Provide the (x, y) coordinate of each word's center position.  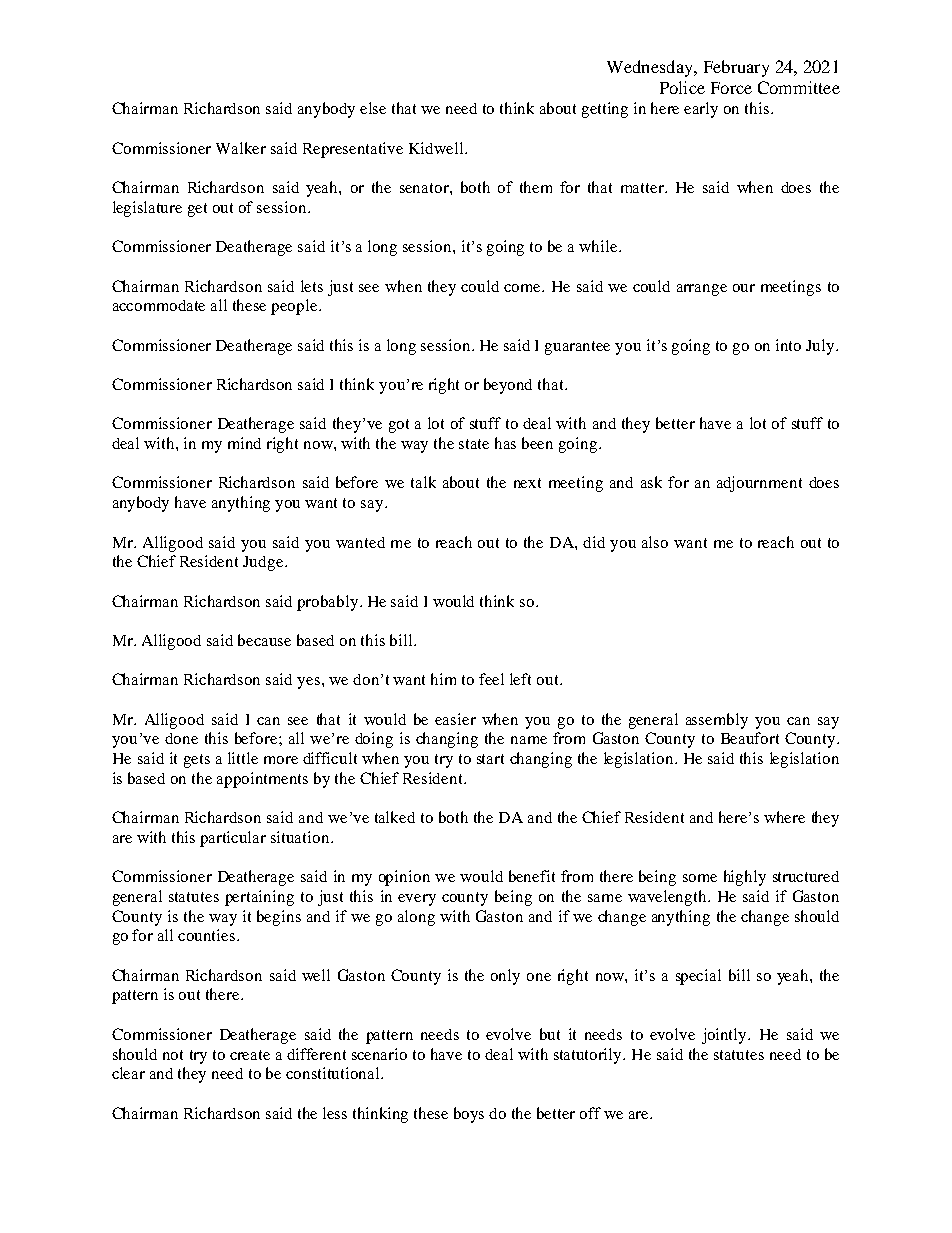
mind (244, 443)
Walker (241, 148)
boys (469, 1115)
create (250, 1055)
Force (731, 88)
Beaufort (750, 738)
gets (197, 761)
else (373, 108)
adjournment (759, 484)
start (490, 759)
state (474, 444)
